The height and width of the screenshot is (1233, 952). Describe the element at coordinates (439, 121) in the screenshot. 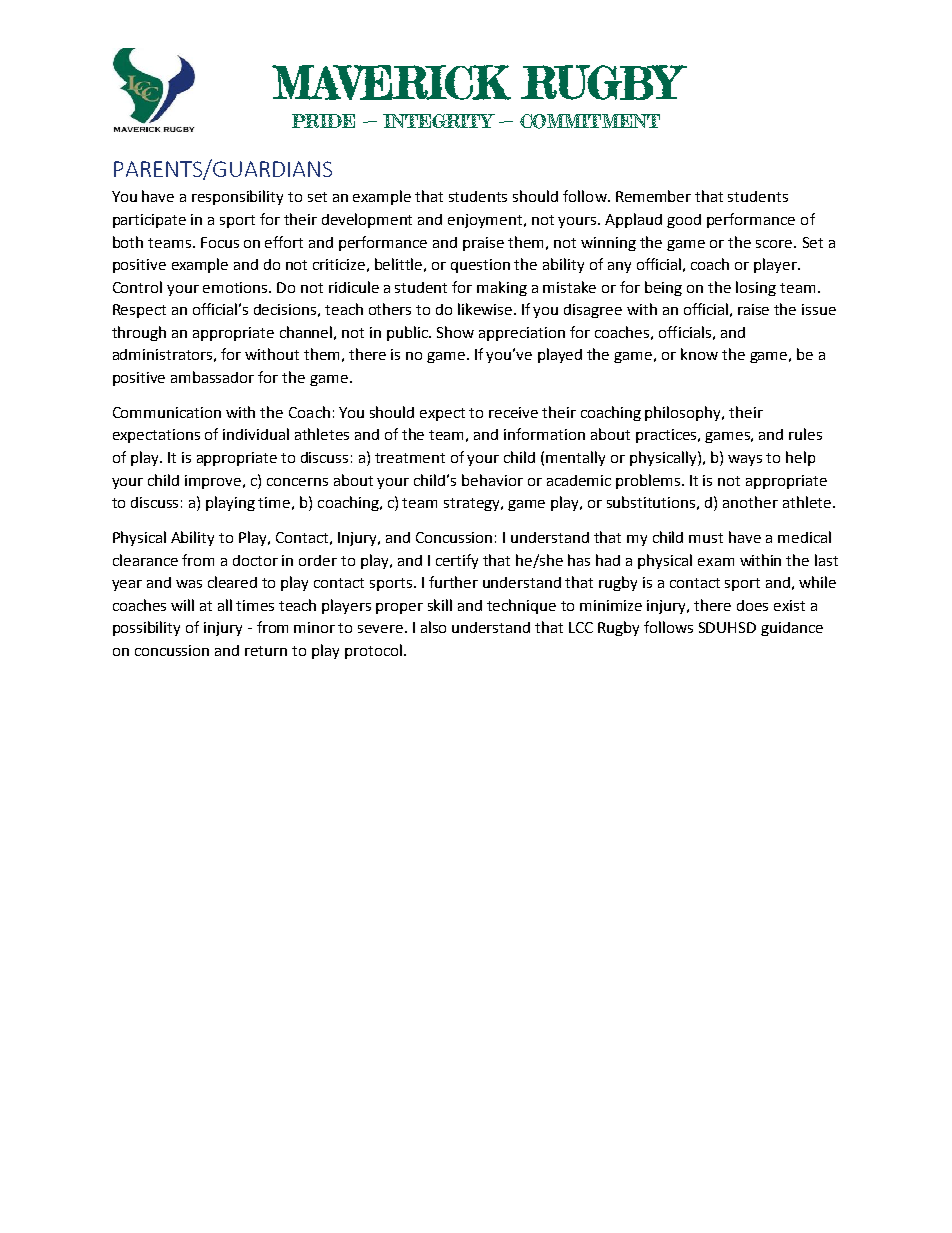

I see `INTEGRITY` at that location.
